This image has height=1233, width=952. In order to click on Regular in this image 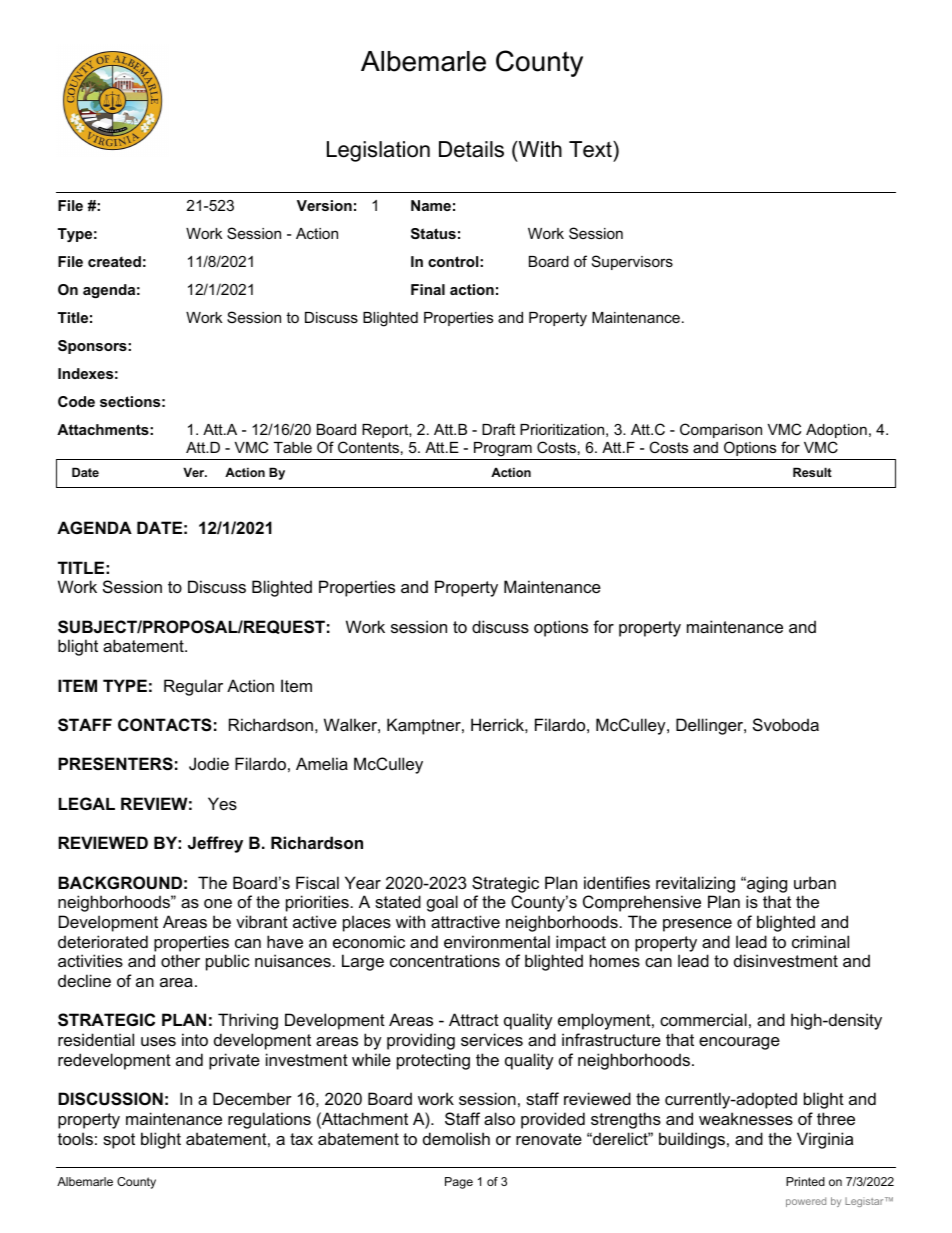, I will do `click(193, 687)`.
